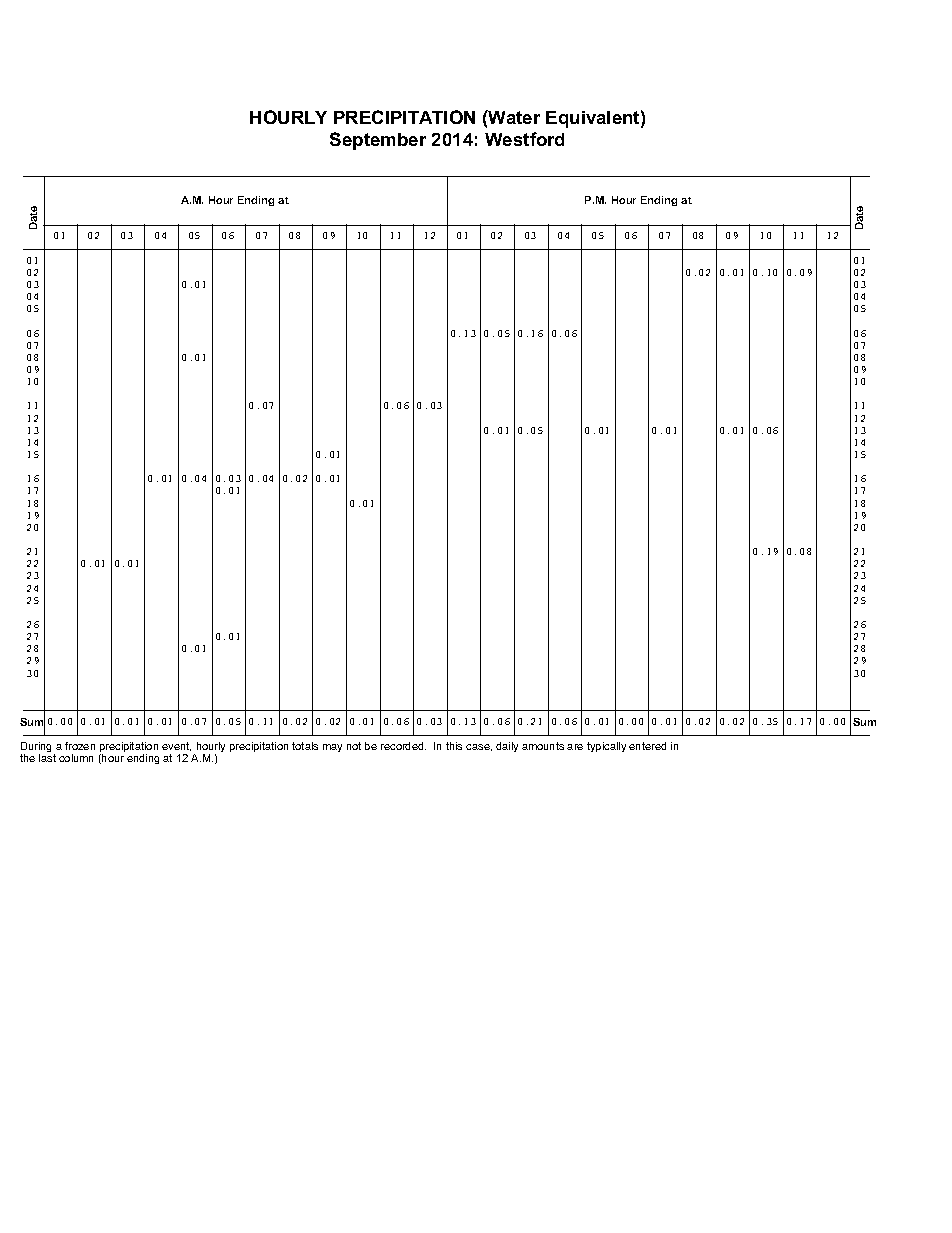 This document has width=952, height=1233. Describe the element at coordinates (378, 141) in the document. I see `September` at that location.
